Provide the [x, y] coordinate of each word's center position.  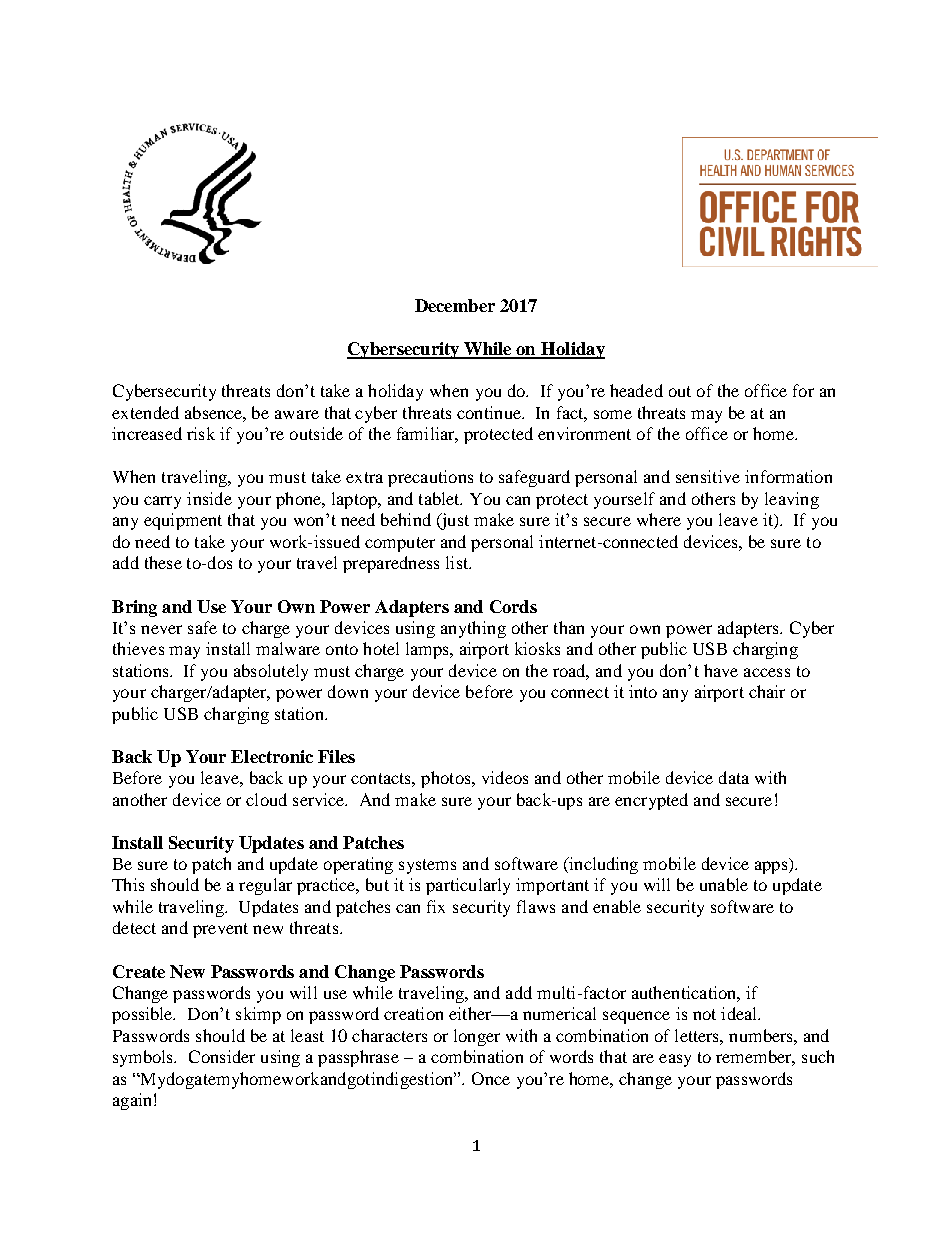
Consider [222, 1056]
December [455, 305]
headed [636, 390]
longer [477, 1037]
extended [145, 412]
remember [755, 1058]
